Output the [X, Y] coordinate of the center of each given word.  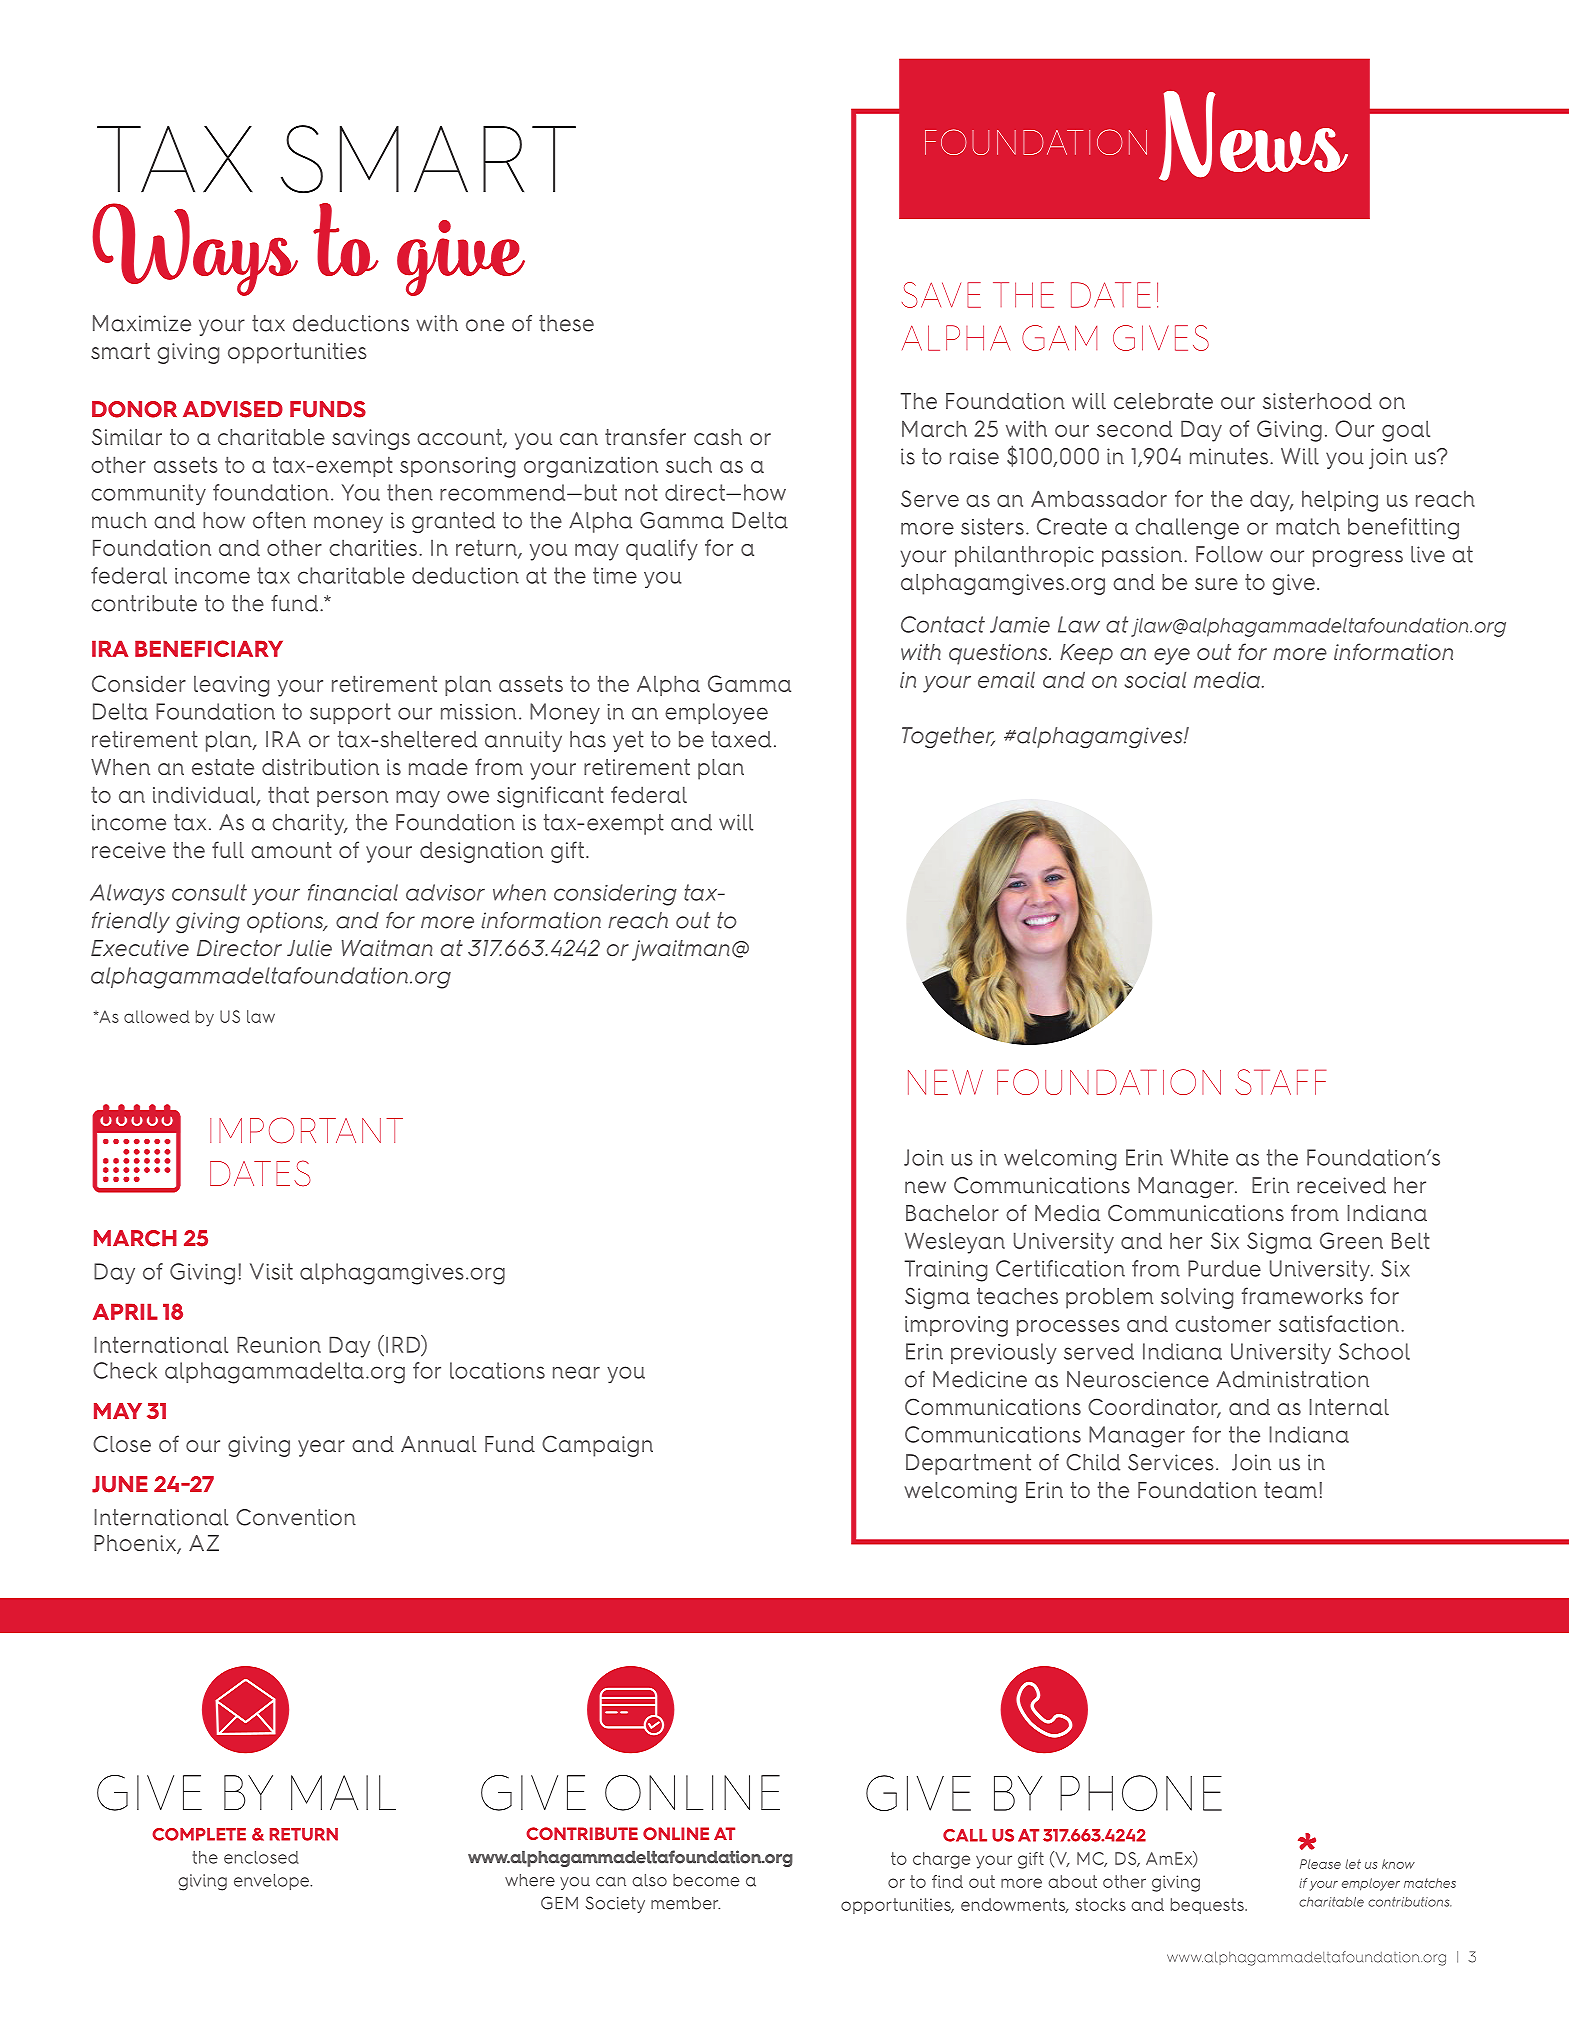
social [1155, 679]
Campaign [597, 1446]
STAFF [1280, 1082]
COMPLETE [199, 1834]
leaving [231, 686]
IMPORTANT [306, 1130]
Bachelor [952, 1213]
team [1290, 1490]
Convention [296, 1517]
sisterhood [1317, 401]
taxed [741, 739]
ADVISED [233, 409]
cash [718, 437]
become [706, 1880]
